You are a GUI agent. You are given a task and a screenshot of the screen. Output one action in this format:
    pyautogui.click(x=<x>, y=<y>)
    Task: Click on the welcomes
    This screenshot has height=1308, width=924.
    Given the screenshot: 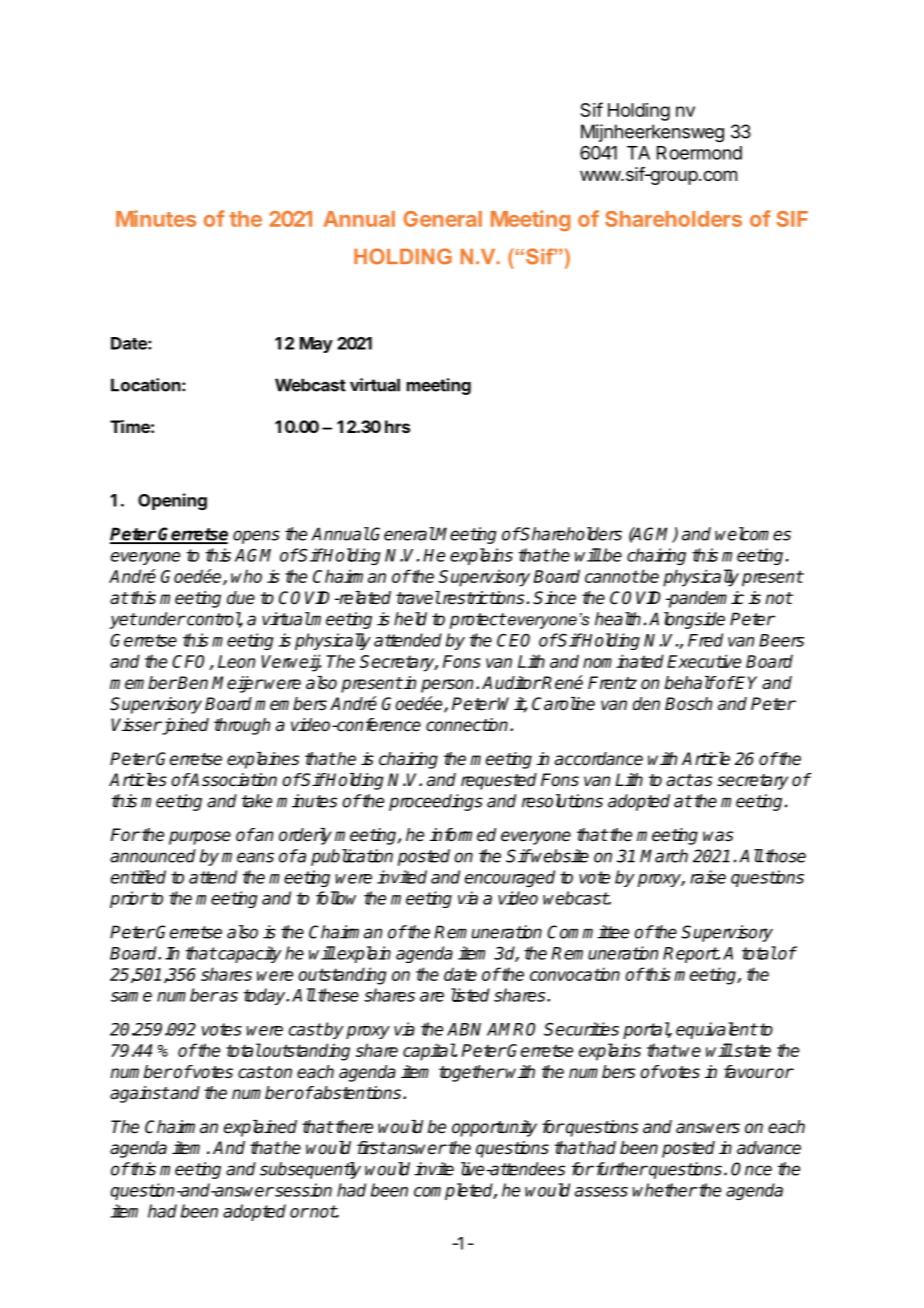 What is the action you would take?
    pyautogui.click(x=753, y=534)
